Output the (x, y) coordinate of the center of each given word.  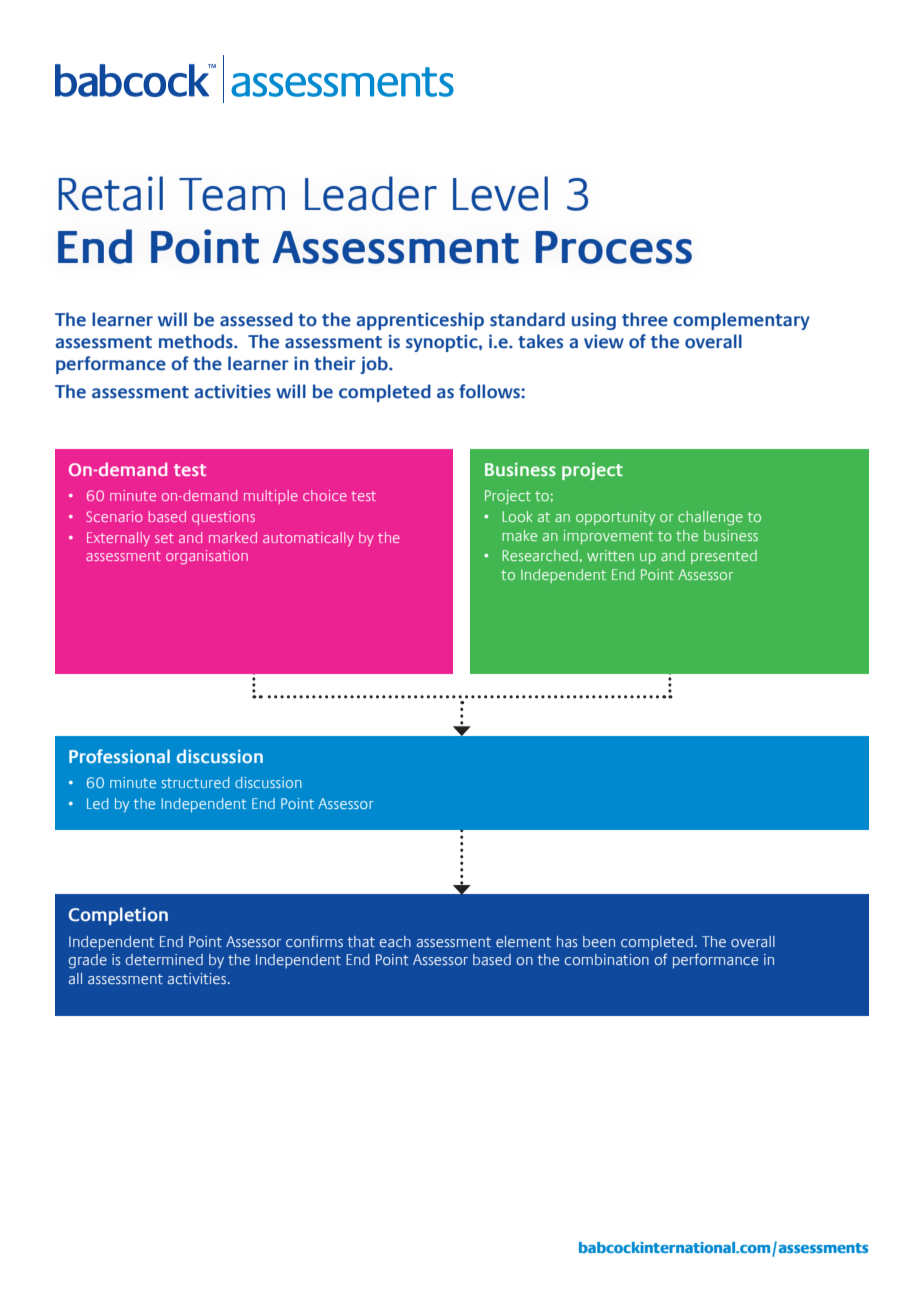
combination (607, 959)
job (375, 365)
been (599, 941)
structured (195, 782)
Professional (119, 756)
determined (164, 959)
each (395, 941)
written (610, 555)
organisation (207, 557)
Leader (371, 193)
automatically (308, 539)
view (604, 341)
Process (613, 247)
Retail (110, 193)
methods (197, 341)
